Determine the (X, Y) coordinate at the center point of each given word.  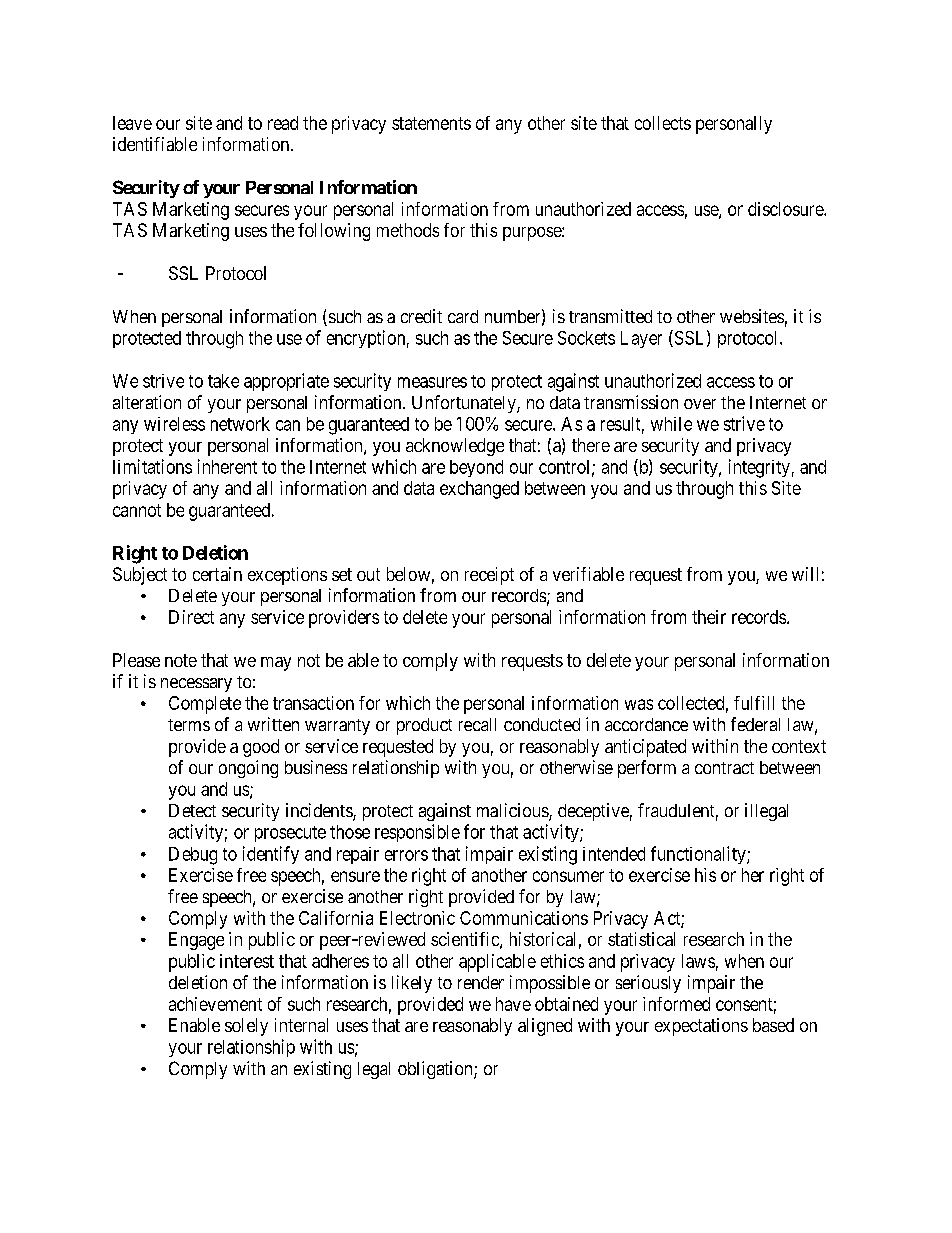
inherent (227, 466)
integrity (759, 468)
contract (724, 768)
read (283, 123)
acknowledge (455, 447)
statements (431, 123)
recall (477, 724)
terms (189, 725)
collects (663, 123)
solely (246, 1027)
